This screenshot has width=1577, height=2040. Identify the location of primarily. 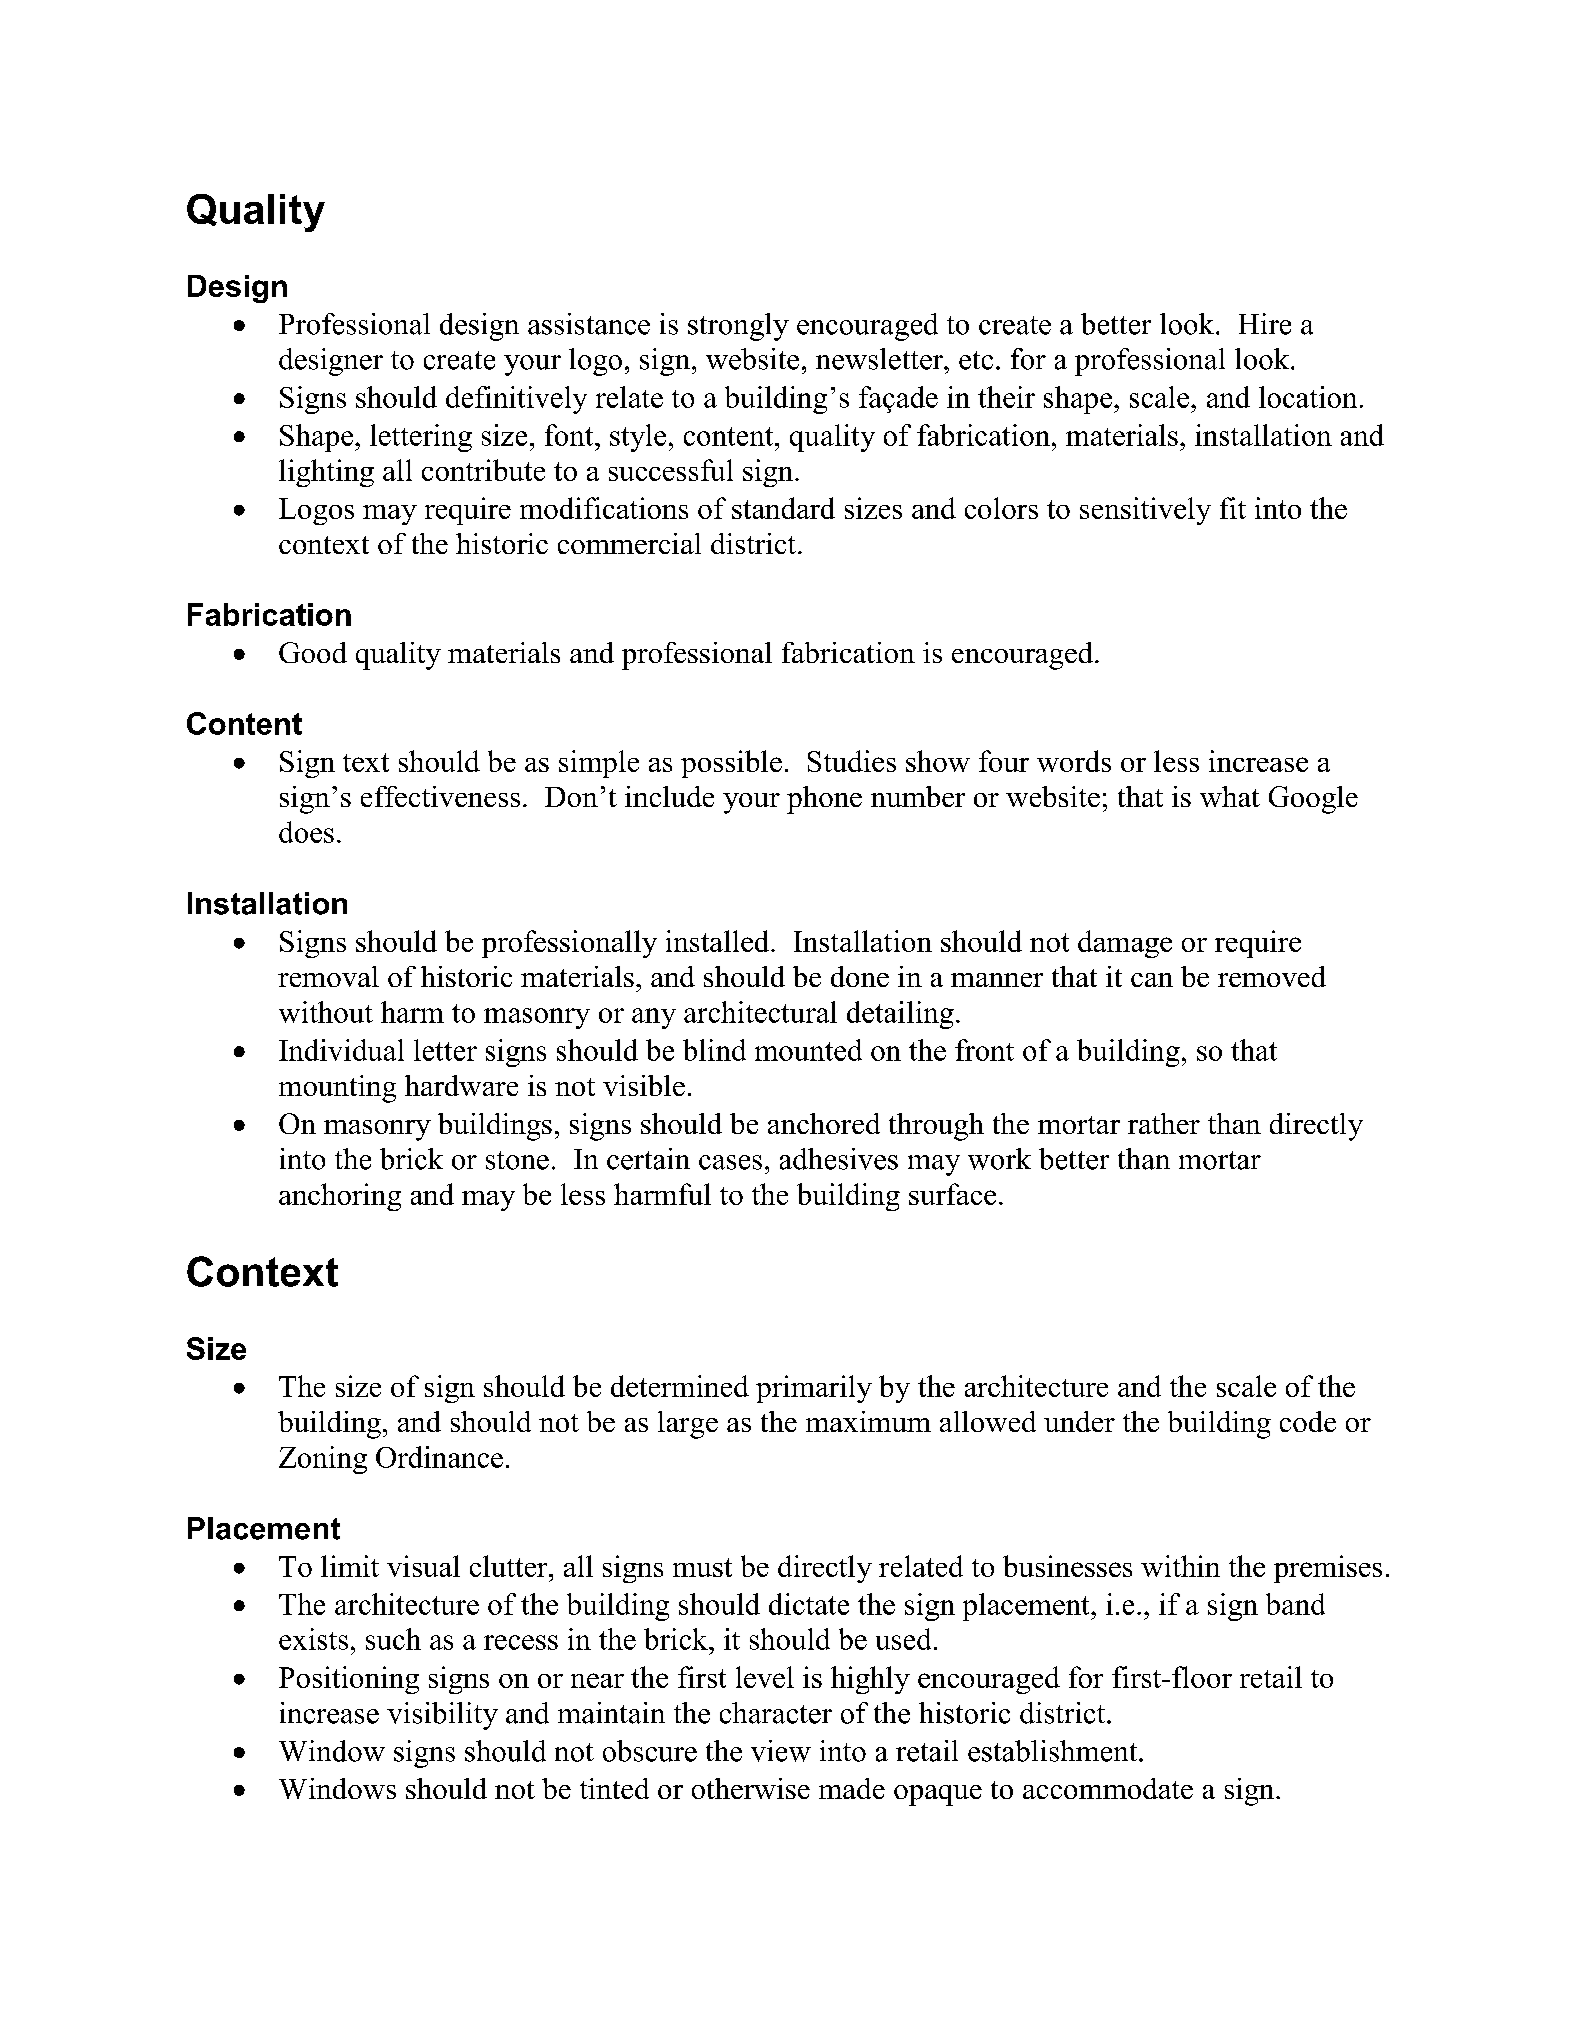
(814, 1389).
